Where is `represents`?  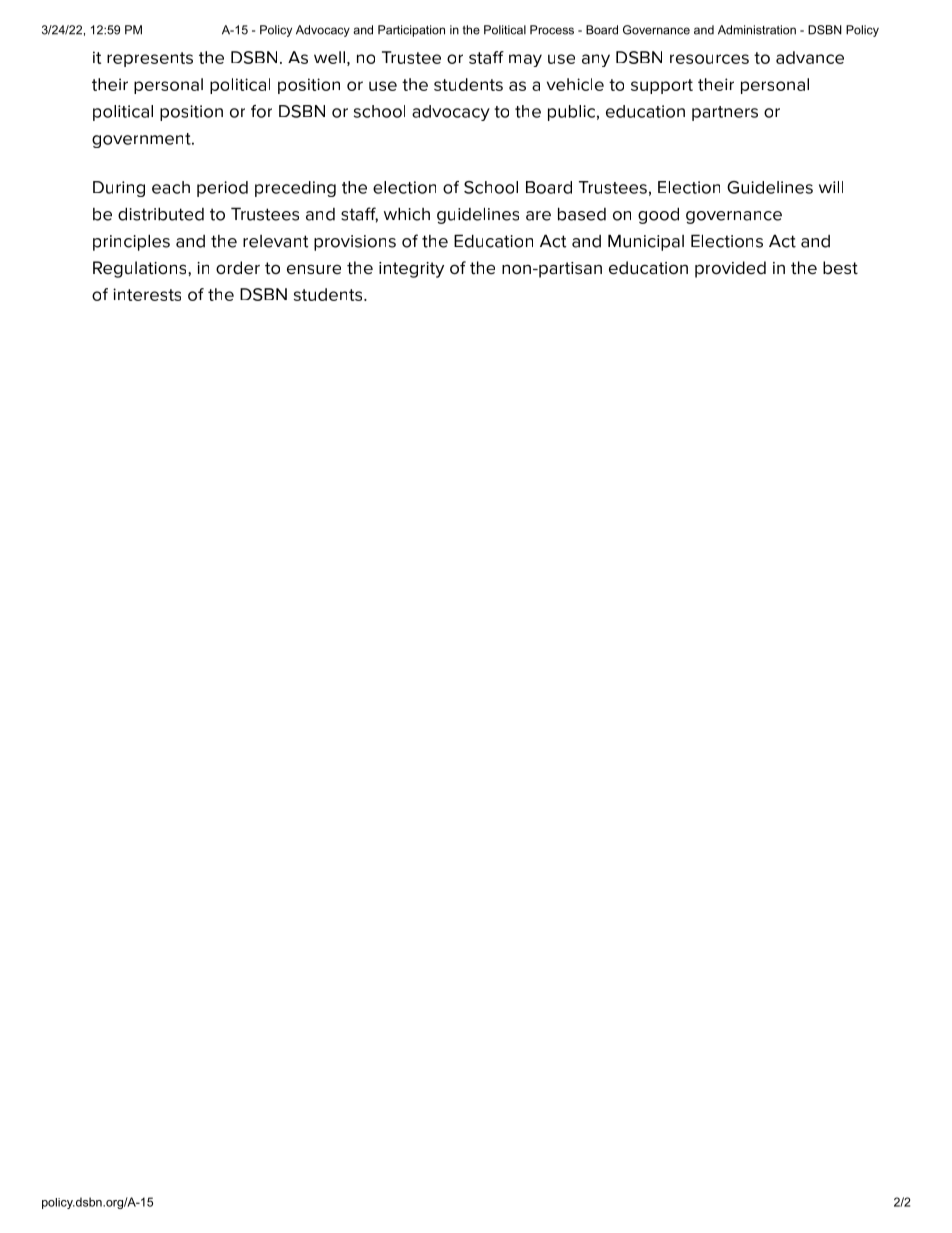
represents is located at coordinates (150, 59).
